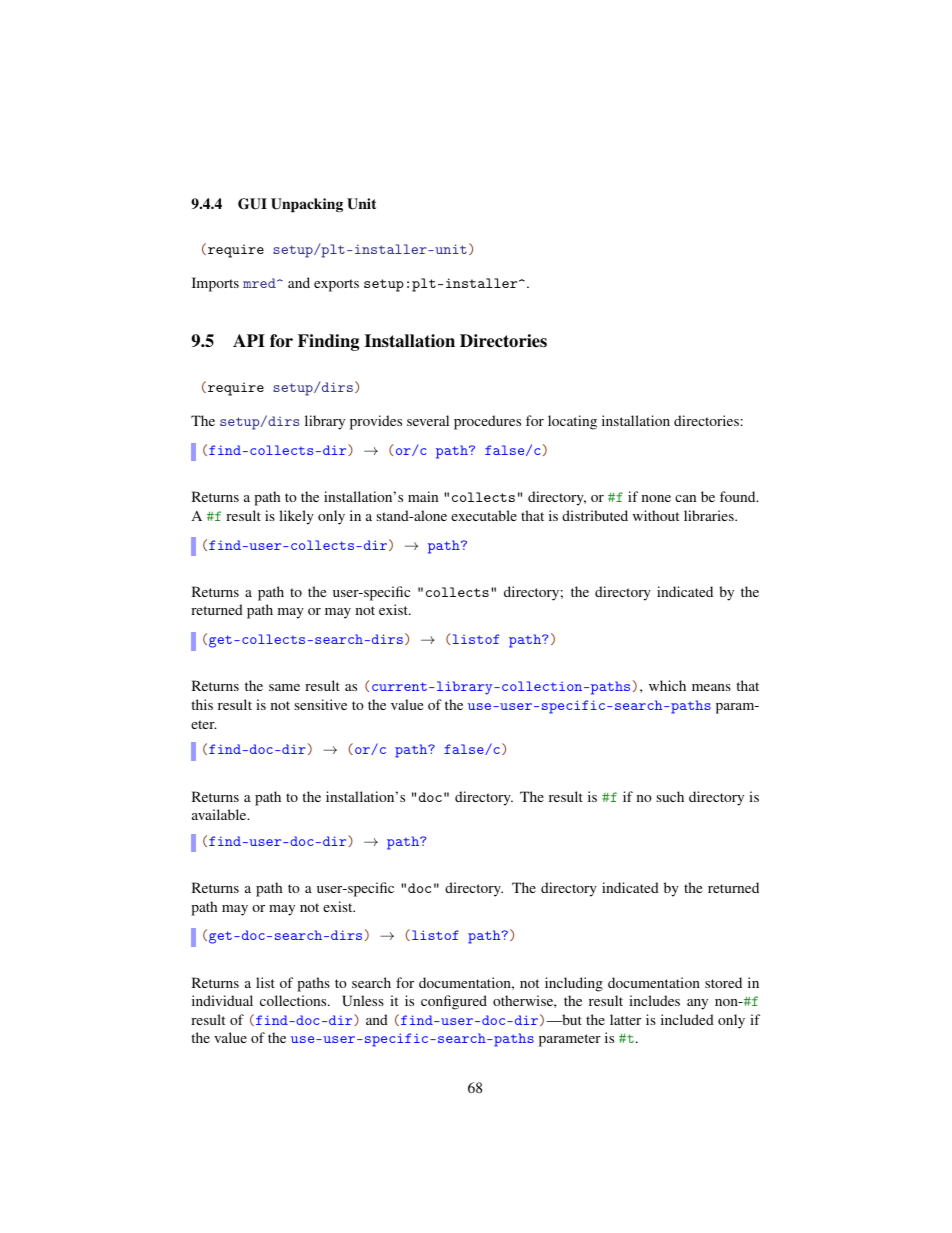  What do you see at coordinates (220, 814) in the page?
I see `available` at bounding box center [220, 814].
